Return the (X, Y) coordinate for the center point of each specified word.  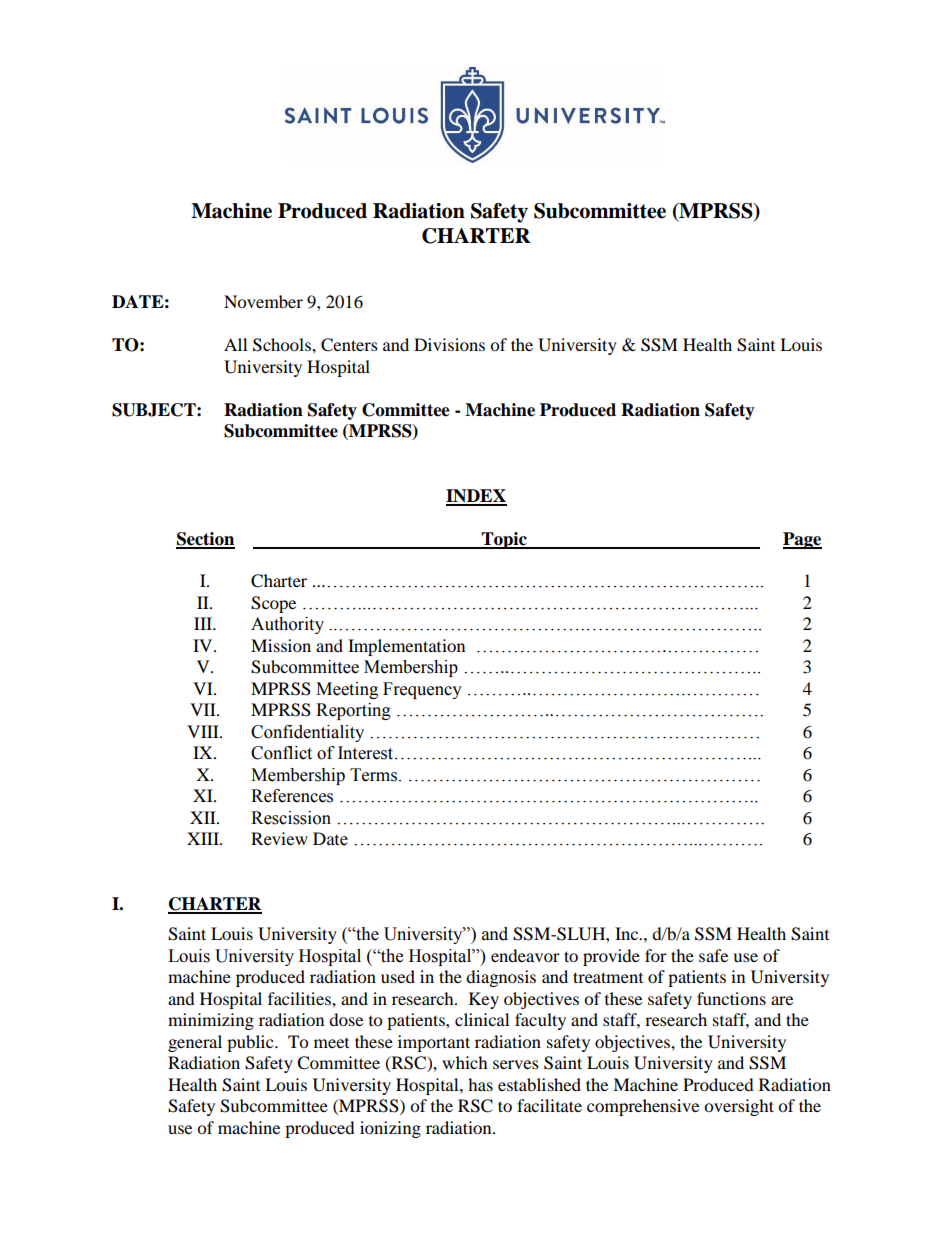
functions (731, 998)
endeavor (525, 955)
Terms (375, 775)
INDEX (476, 497)
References (292, 796)
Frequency (422, 690)
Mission (281, 645)
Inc (628, 933)
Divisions (449, 344)
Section (205, 540)
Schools (283, 345)
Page (802, 540)
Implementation (406, 647)
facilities (300, 998)
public (251, 1043)
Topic (504, 540)
